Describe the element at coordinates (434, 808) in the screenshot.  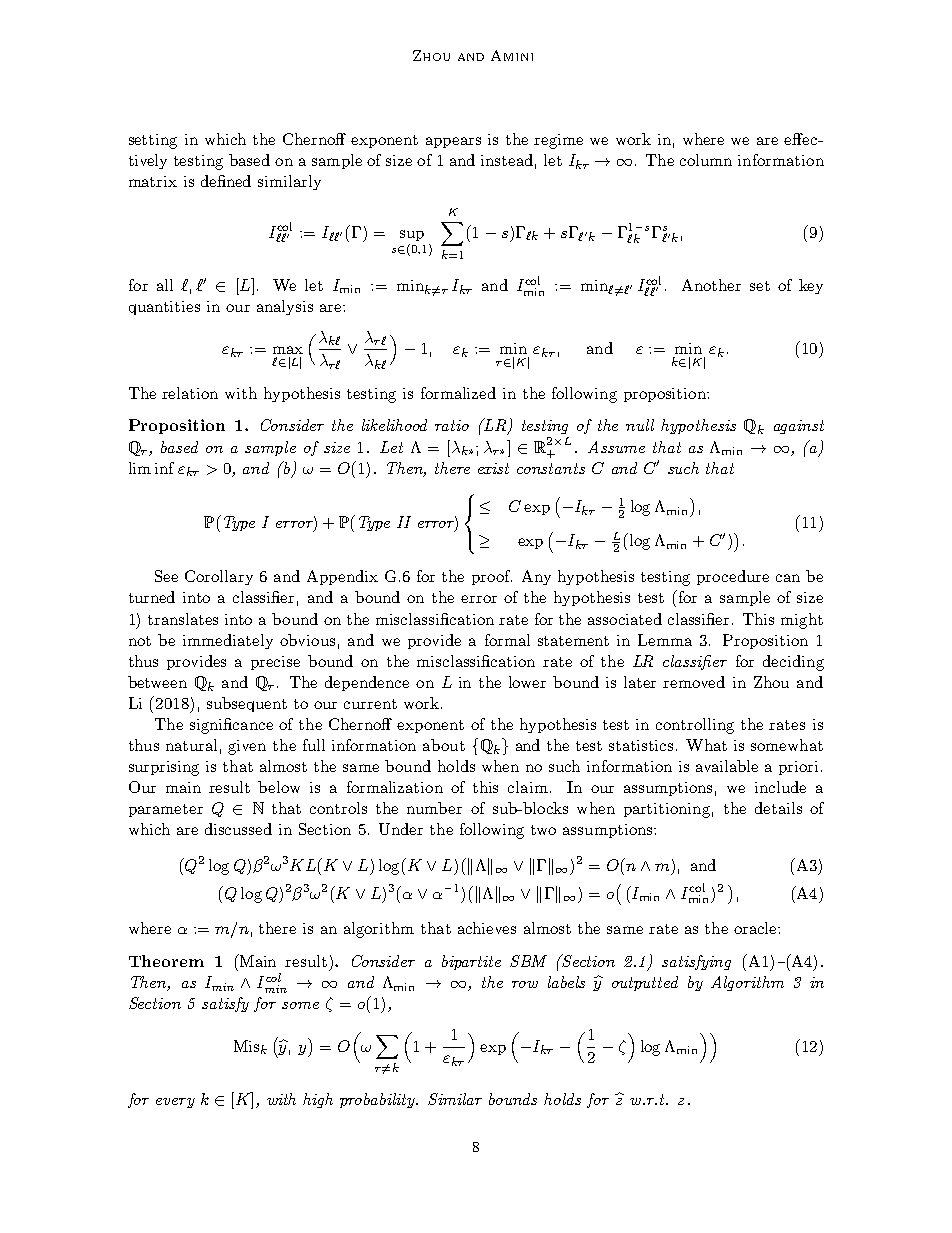
I see `number` at that location.
